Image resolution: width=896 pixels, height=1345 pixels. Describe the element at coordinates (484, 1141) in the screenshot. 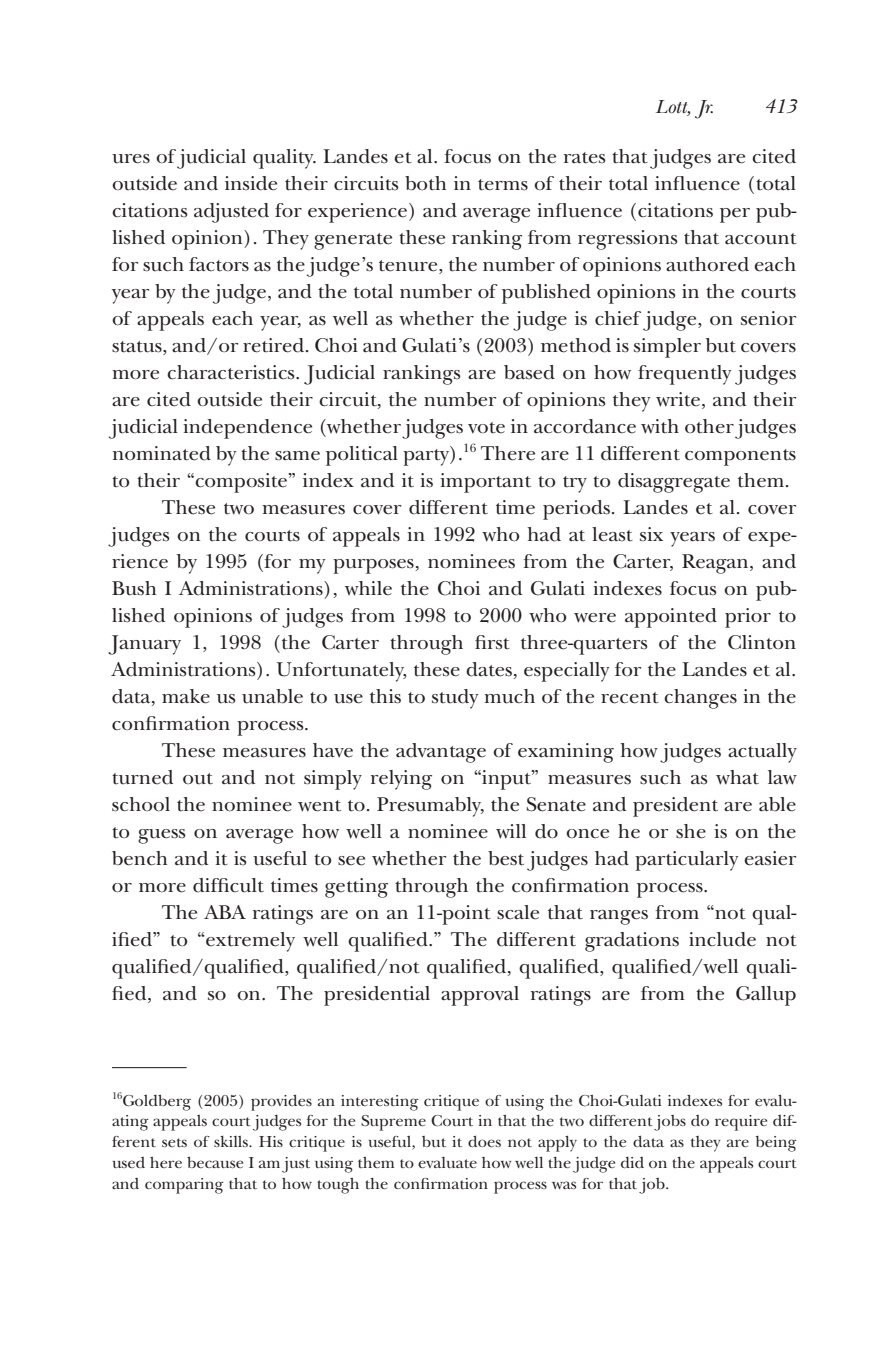

I see `does` at that location.
